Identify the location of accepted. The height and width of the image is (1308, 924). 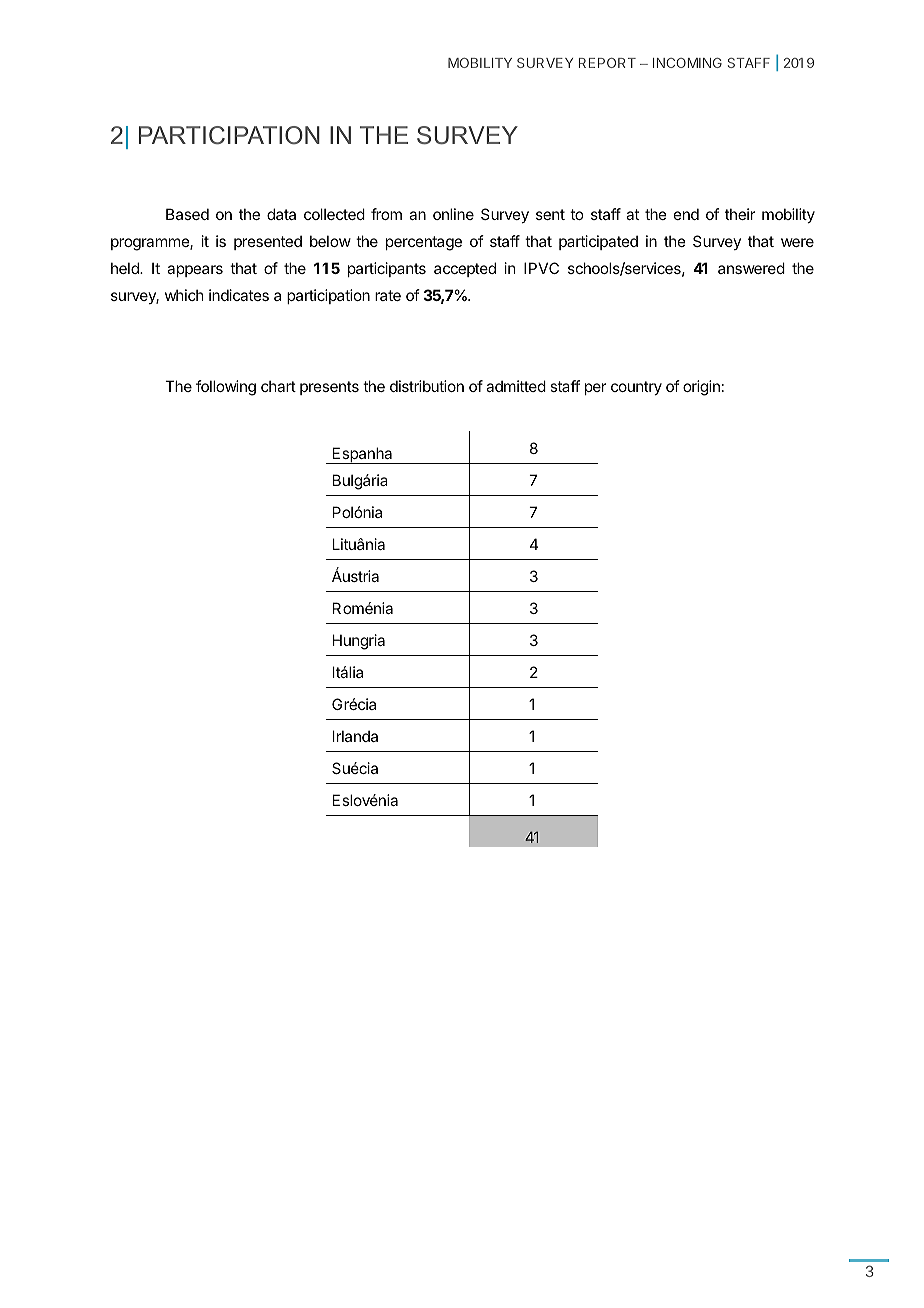
(465, 269).
